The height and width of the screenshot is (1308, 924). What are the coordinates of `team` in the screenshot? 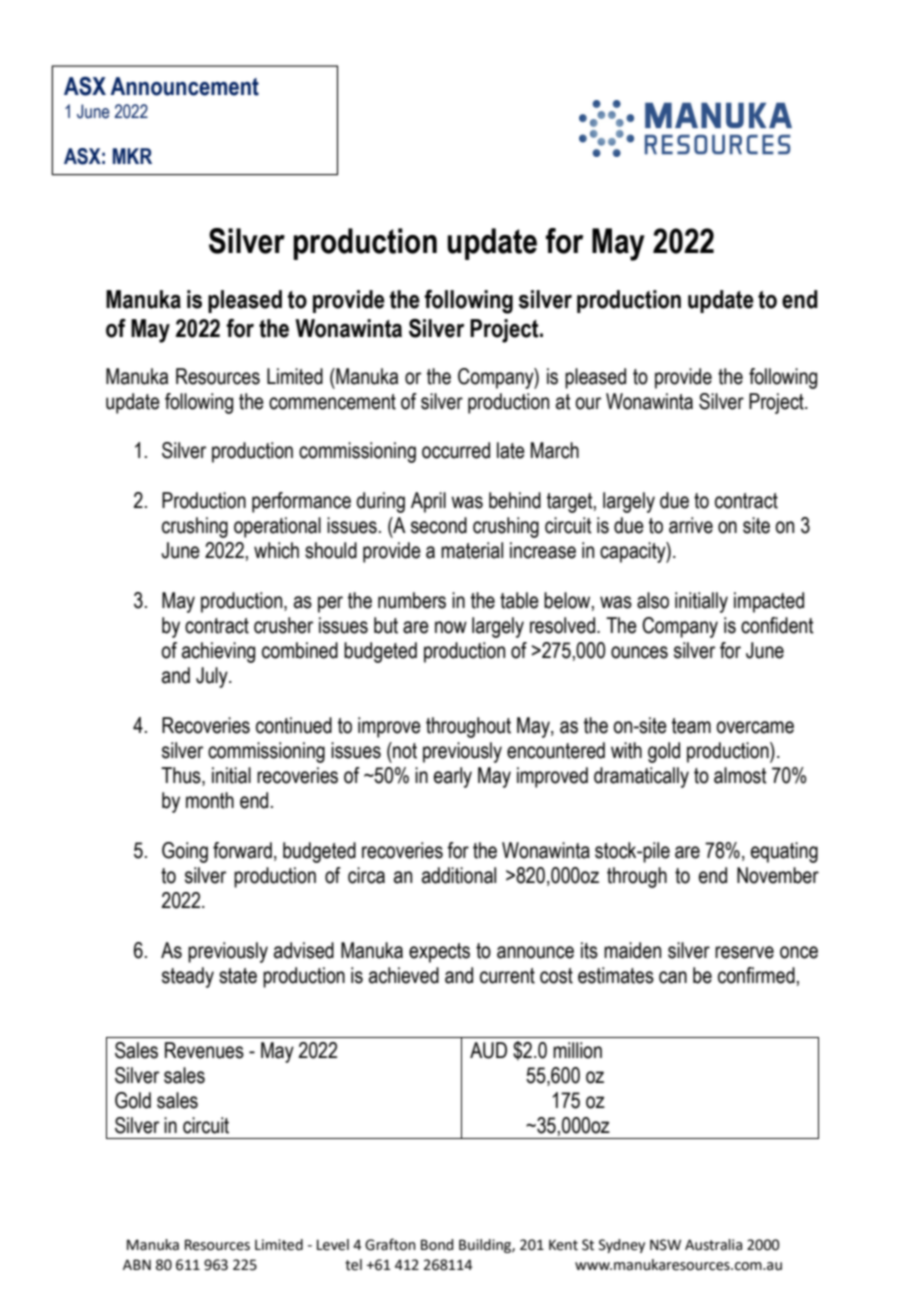 It's located at (691, 726).
